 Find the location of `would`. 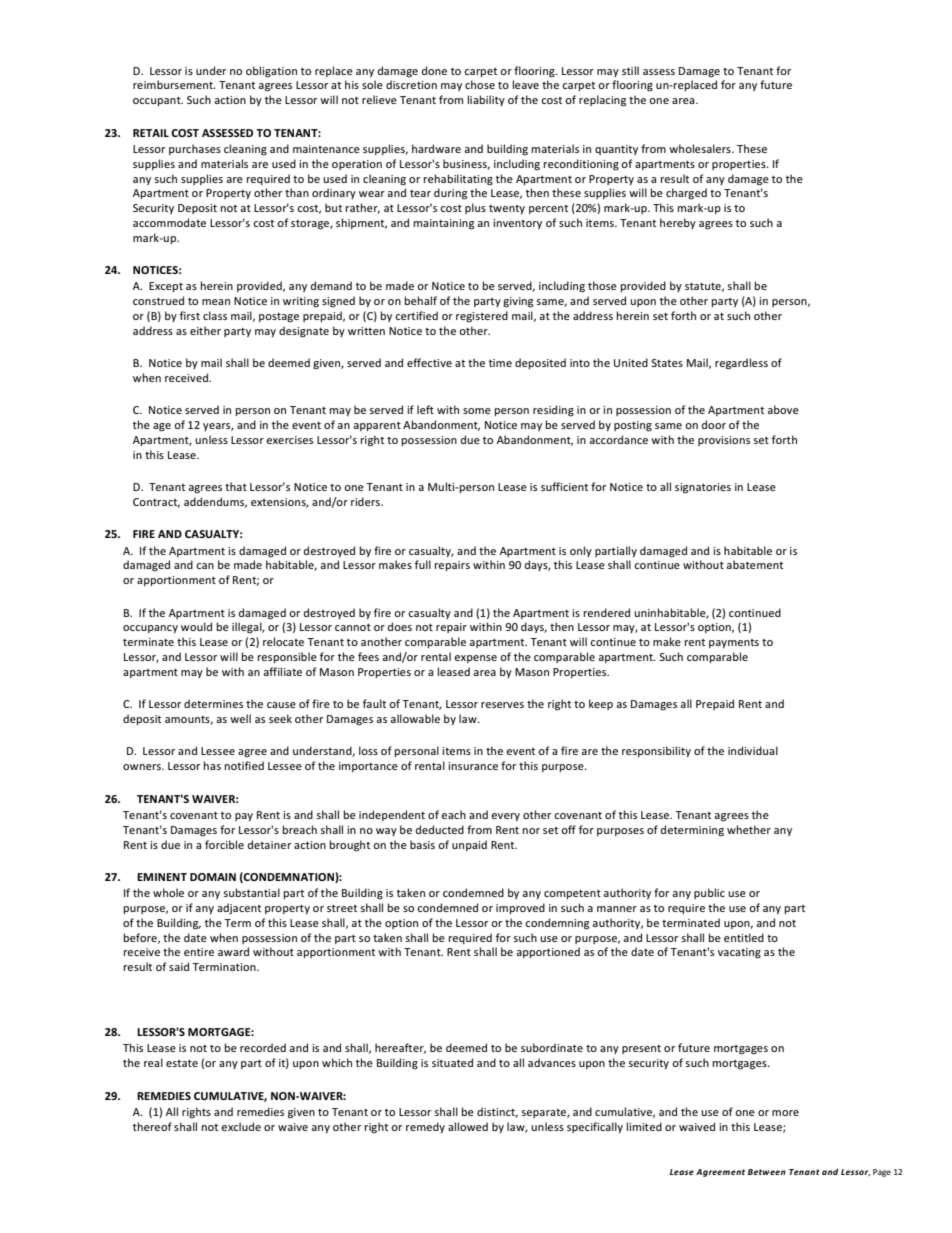

would is located at coordinates (196, 626).
